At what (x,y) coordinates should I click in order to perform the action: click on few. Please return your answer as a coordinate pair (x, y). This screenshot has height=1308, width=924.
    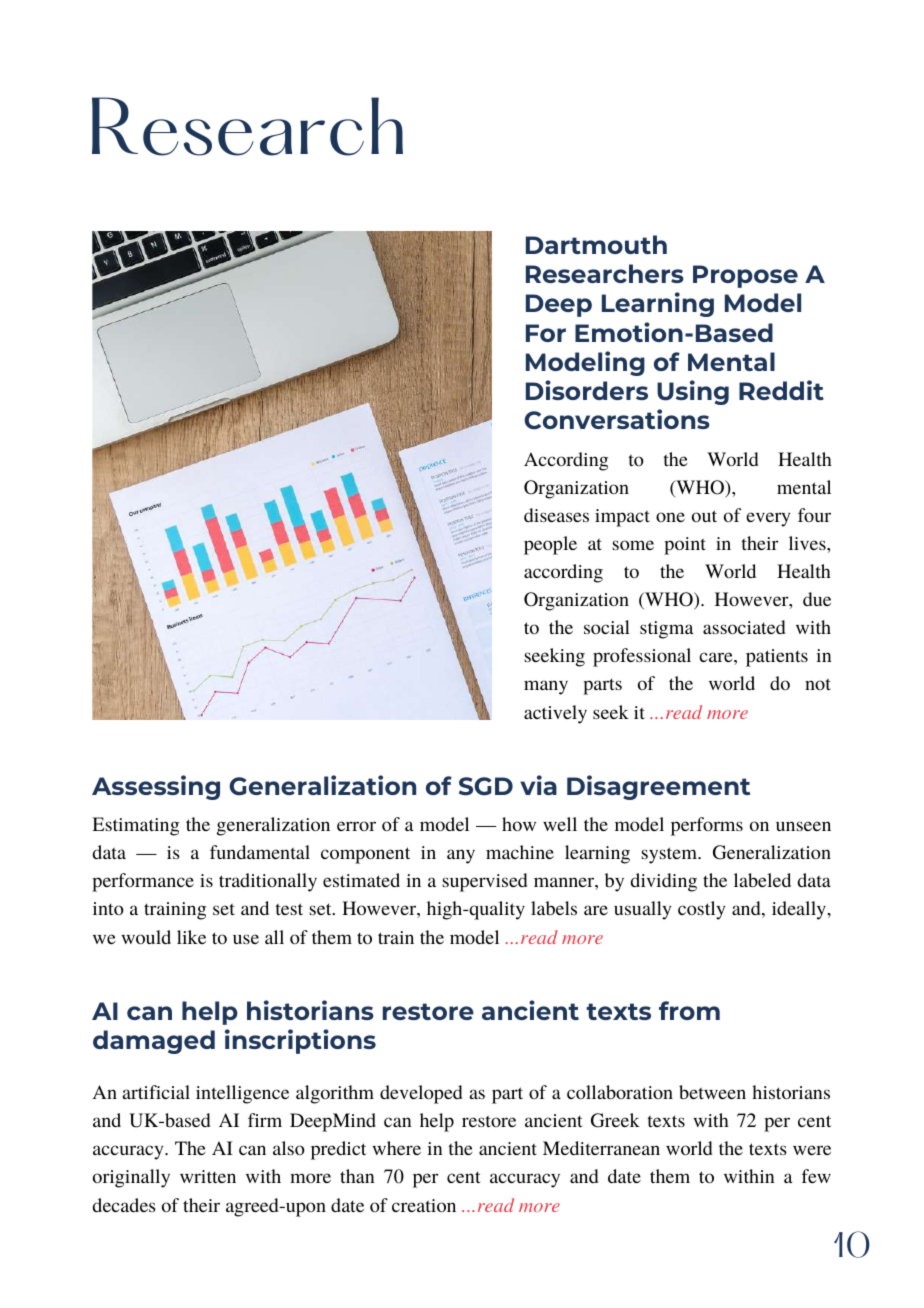
    Looking at the image, I should click on (816, 1176).
